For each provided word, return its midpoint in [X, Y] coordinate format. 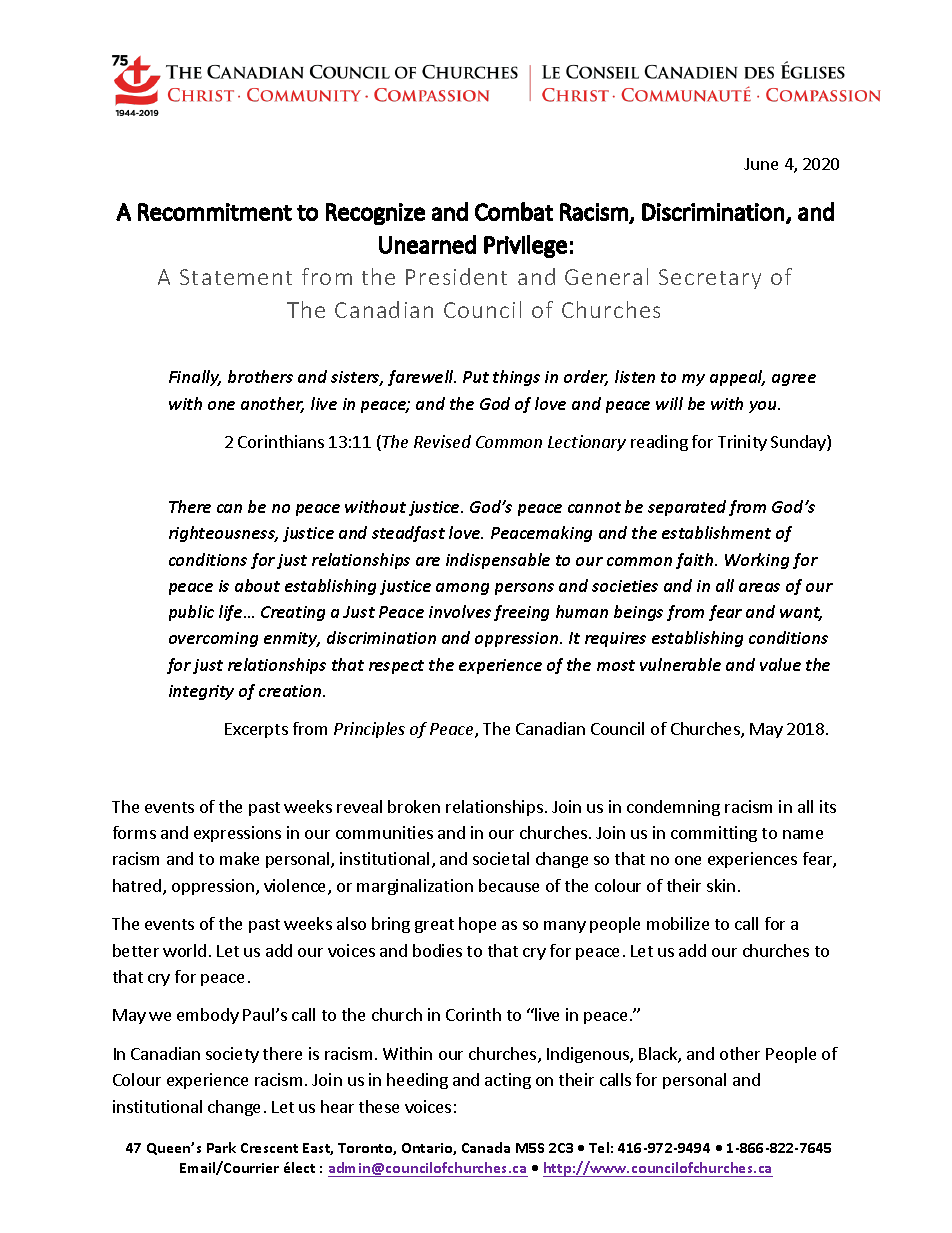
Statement [236, 277]
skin [721, 885]
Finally [195, 378]
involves [460, 611]
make [239, 858]
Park [221, 1147]
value [780, 664]
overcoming [213, 639]
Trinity [742, 443]
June [761, 164]
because [509, 885]
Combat [514, 211]
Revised [442, 441]
